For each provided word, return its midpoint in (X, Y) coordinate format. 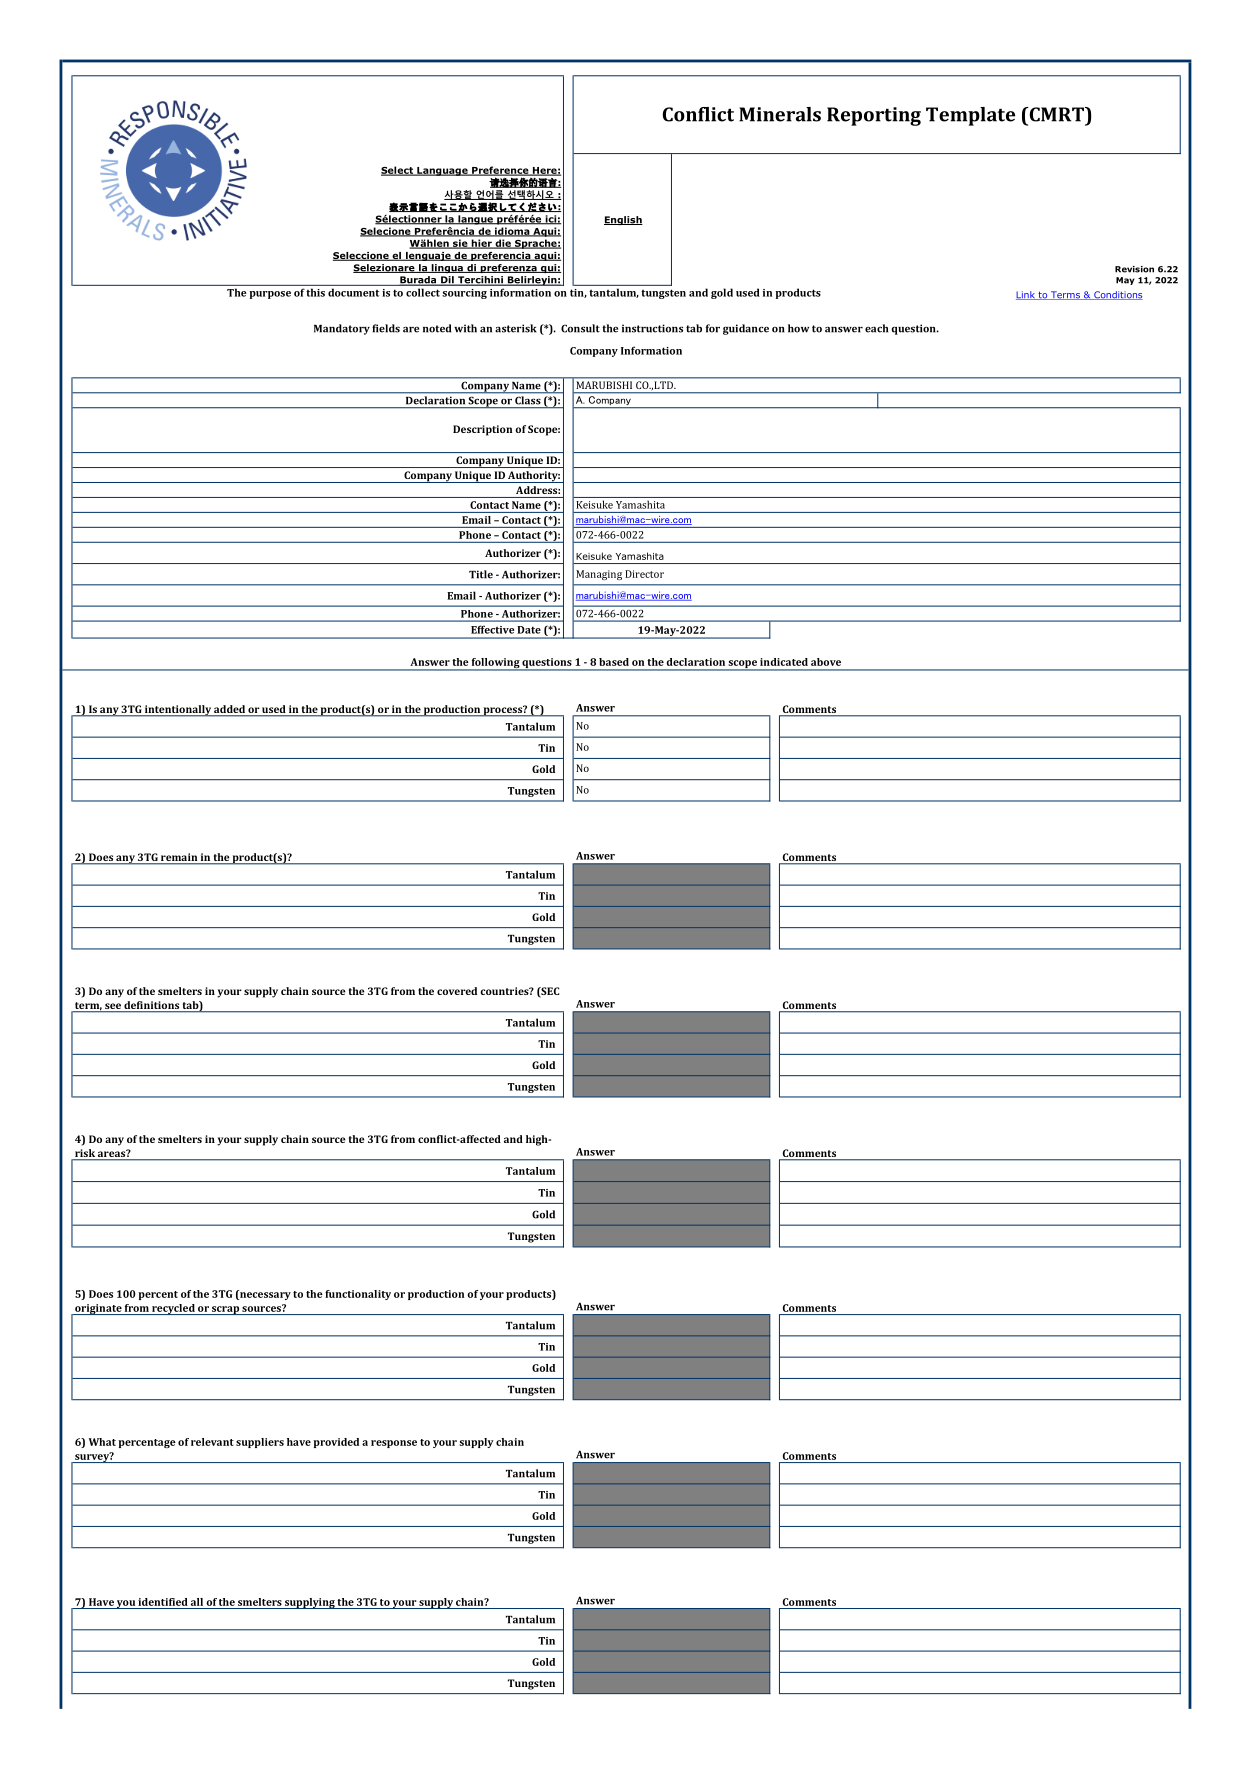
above (826, 662)
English (623, 220)
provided (336, 1443)
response (394, 1444)
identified (163, 1602)
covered (457, 991)
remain (179, 858)
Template (970, 116)
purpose (270, 295)
